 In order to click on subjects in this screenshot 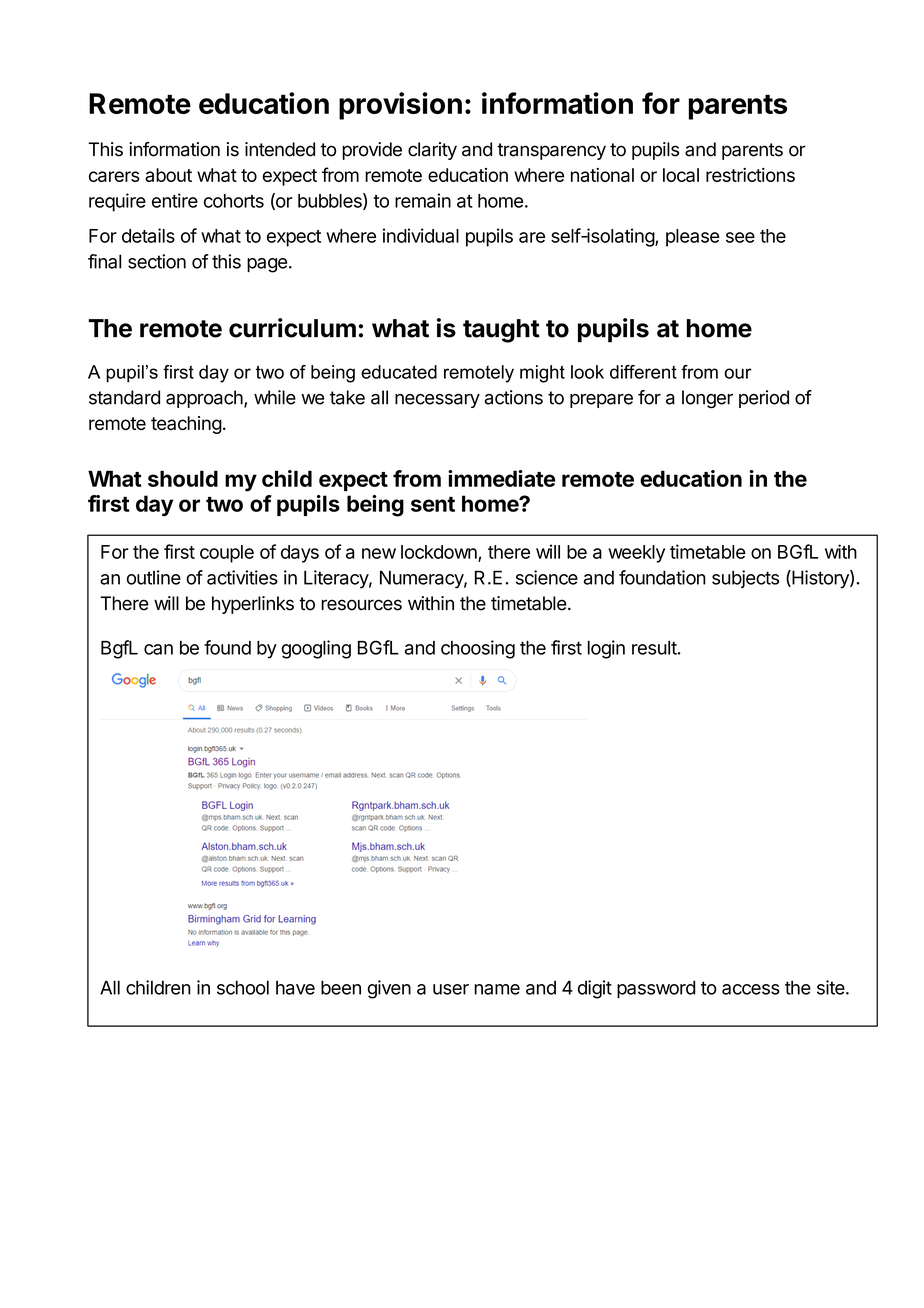, I will do `click(745, 579)`.
